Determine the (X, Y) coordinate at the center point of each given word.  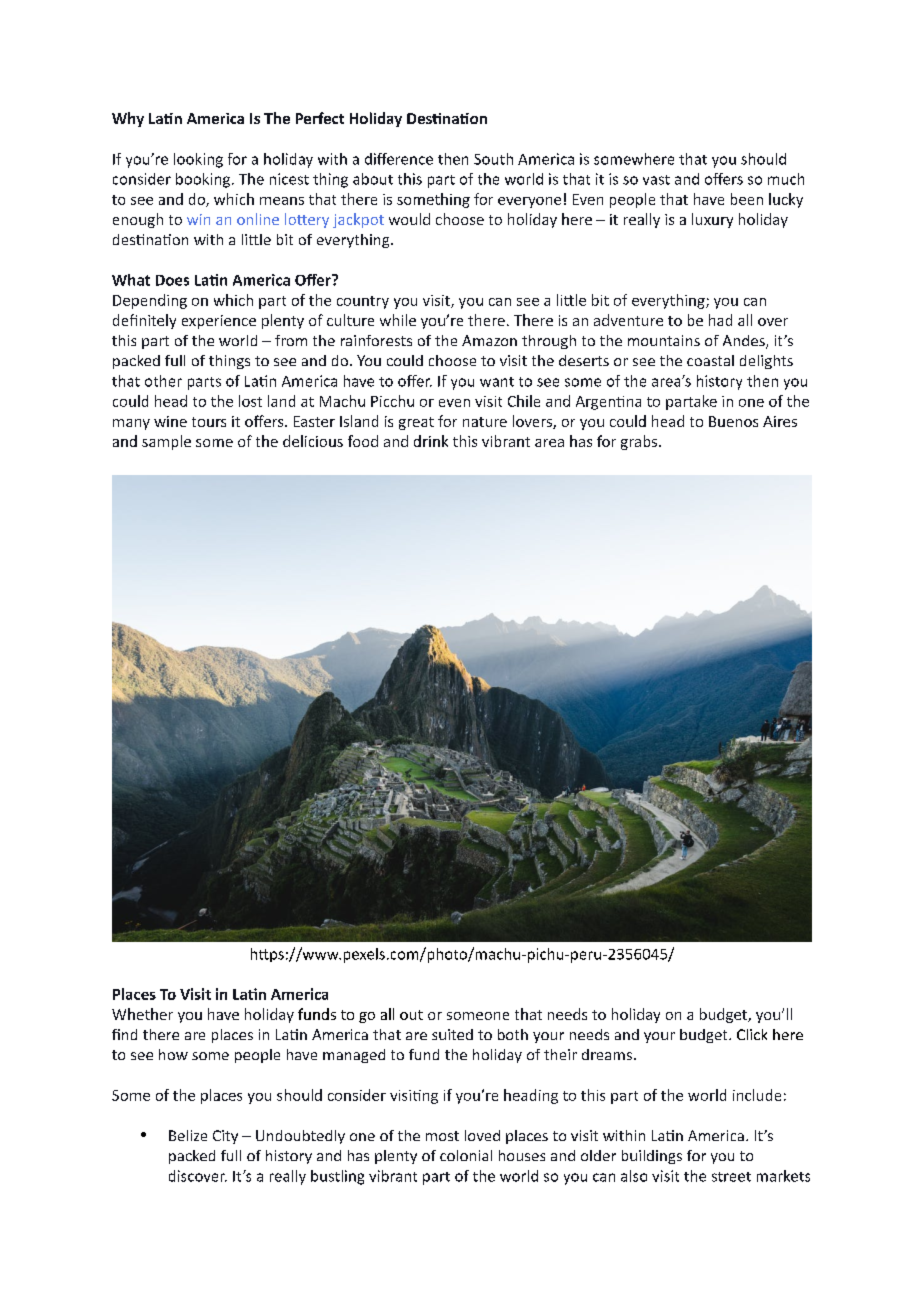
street (731, 1177)
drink (431, 441)
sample (166, 442)
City (225, 1137)
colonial (466, 1155)
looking (198, 160)
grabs (640, 442)
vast (656, 180)
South (493, 159)
